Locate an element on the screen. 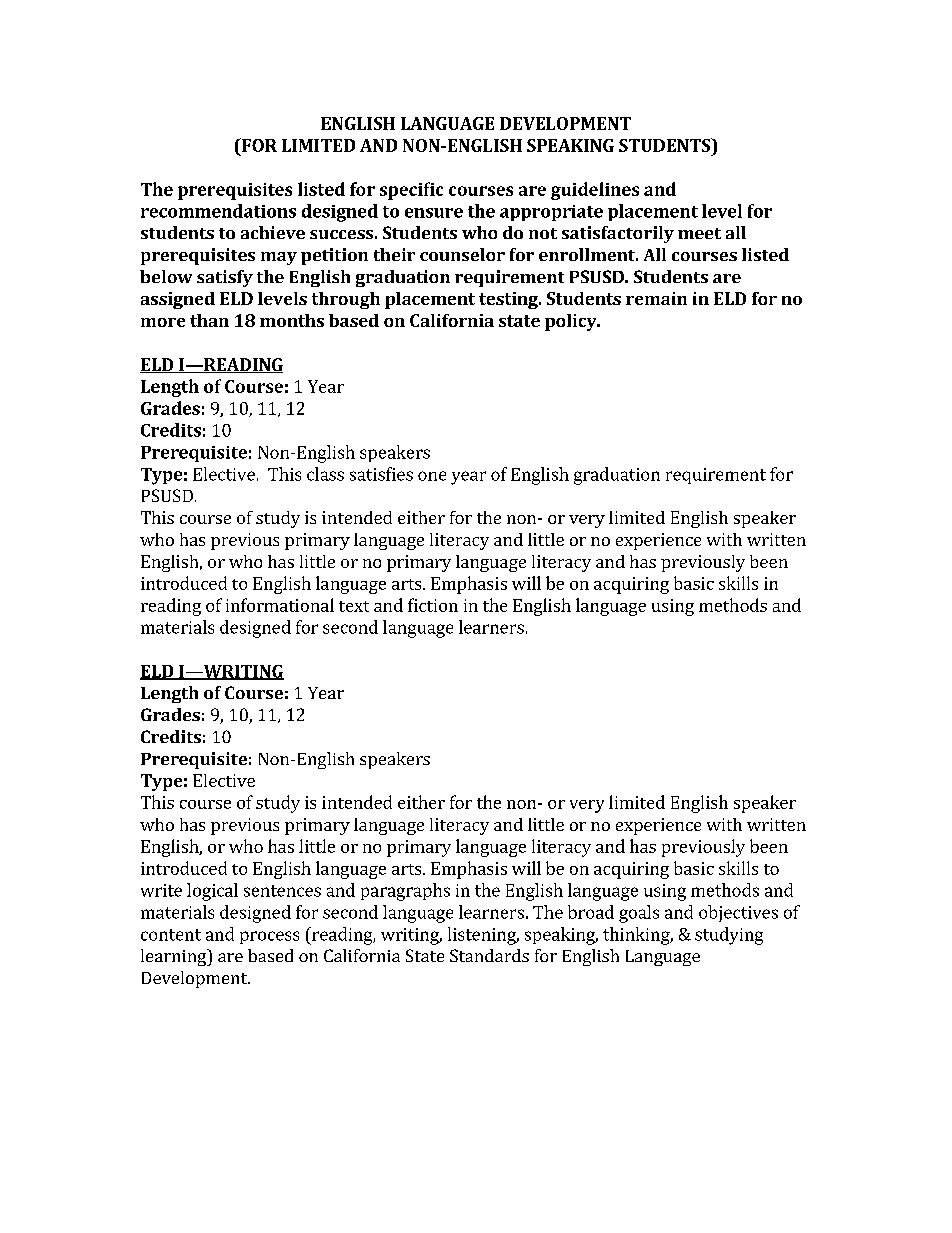 This screenshot has height=1233, width=952. one is located at coordinates (432, 476).
